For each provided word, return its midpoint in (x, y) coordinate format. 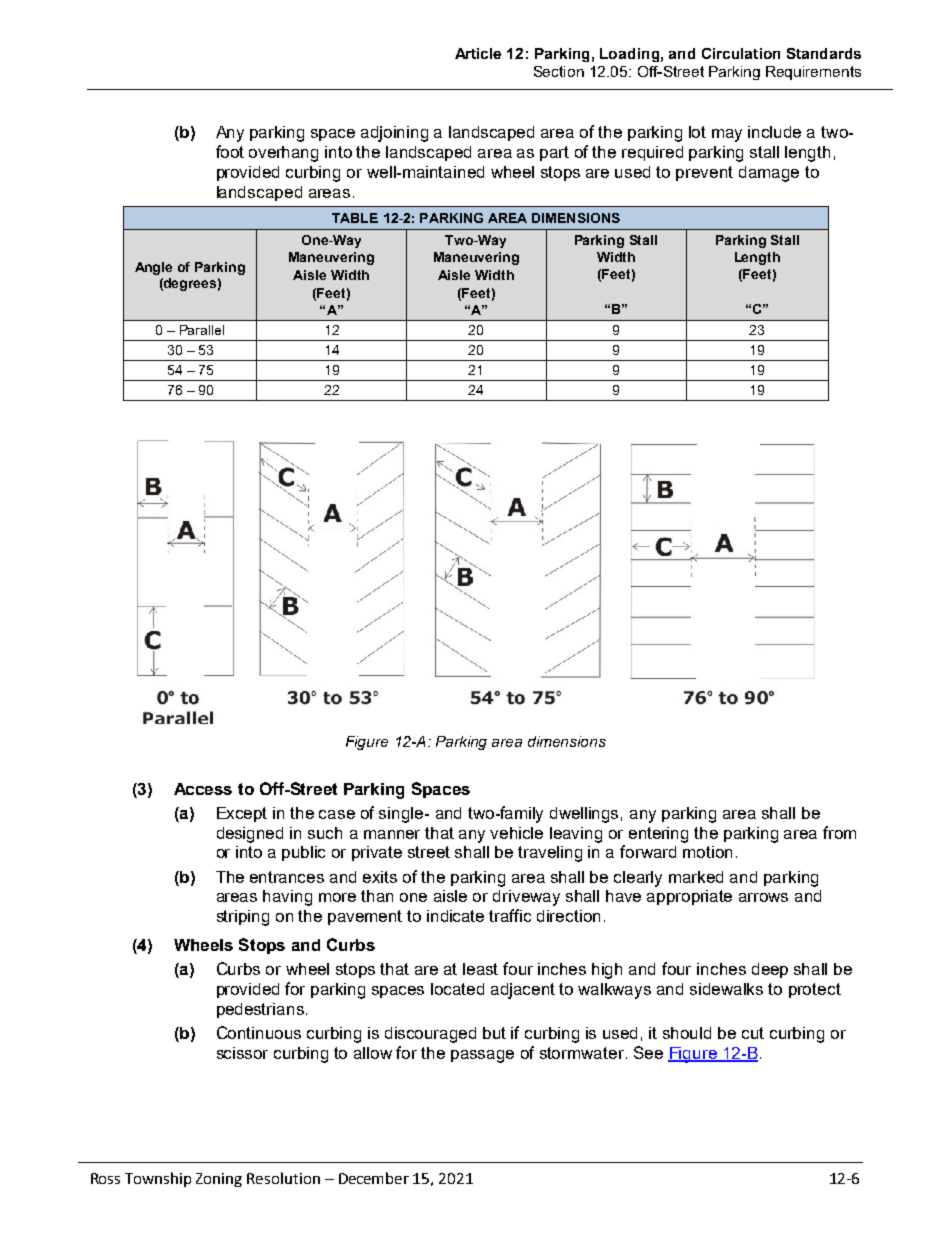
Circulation (741, 53)
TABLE (355, 218)
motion (707, 852)
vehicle (516, 833)
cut (753, 1033)
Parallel (202, 330)
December (374, 1178)
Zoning (219, 1180)
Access (203, 789)
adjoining (394, 134)
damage (769, 174)
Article (478, 53)
